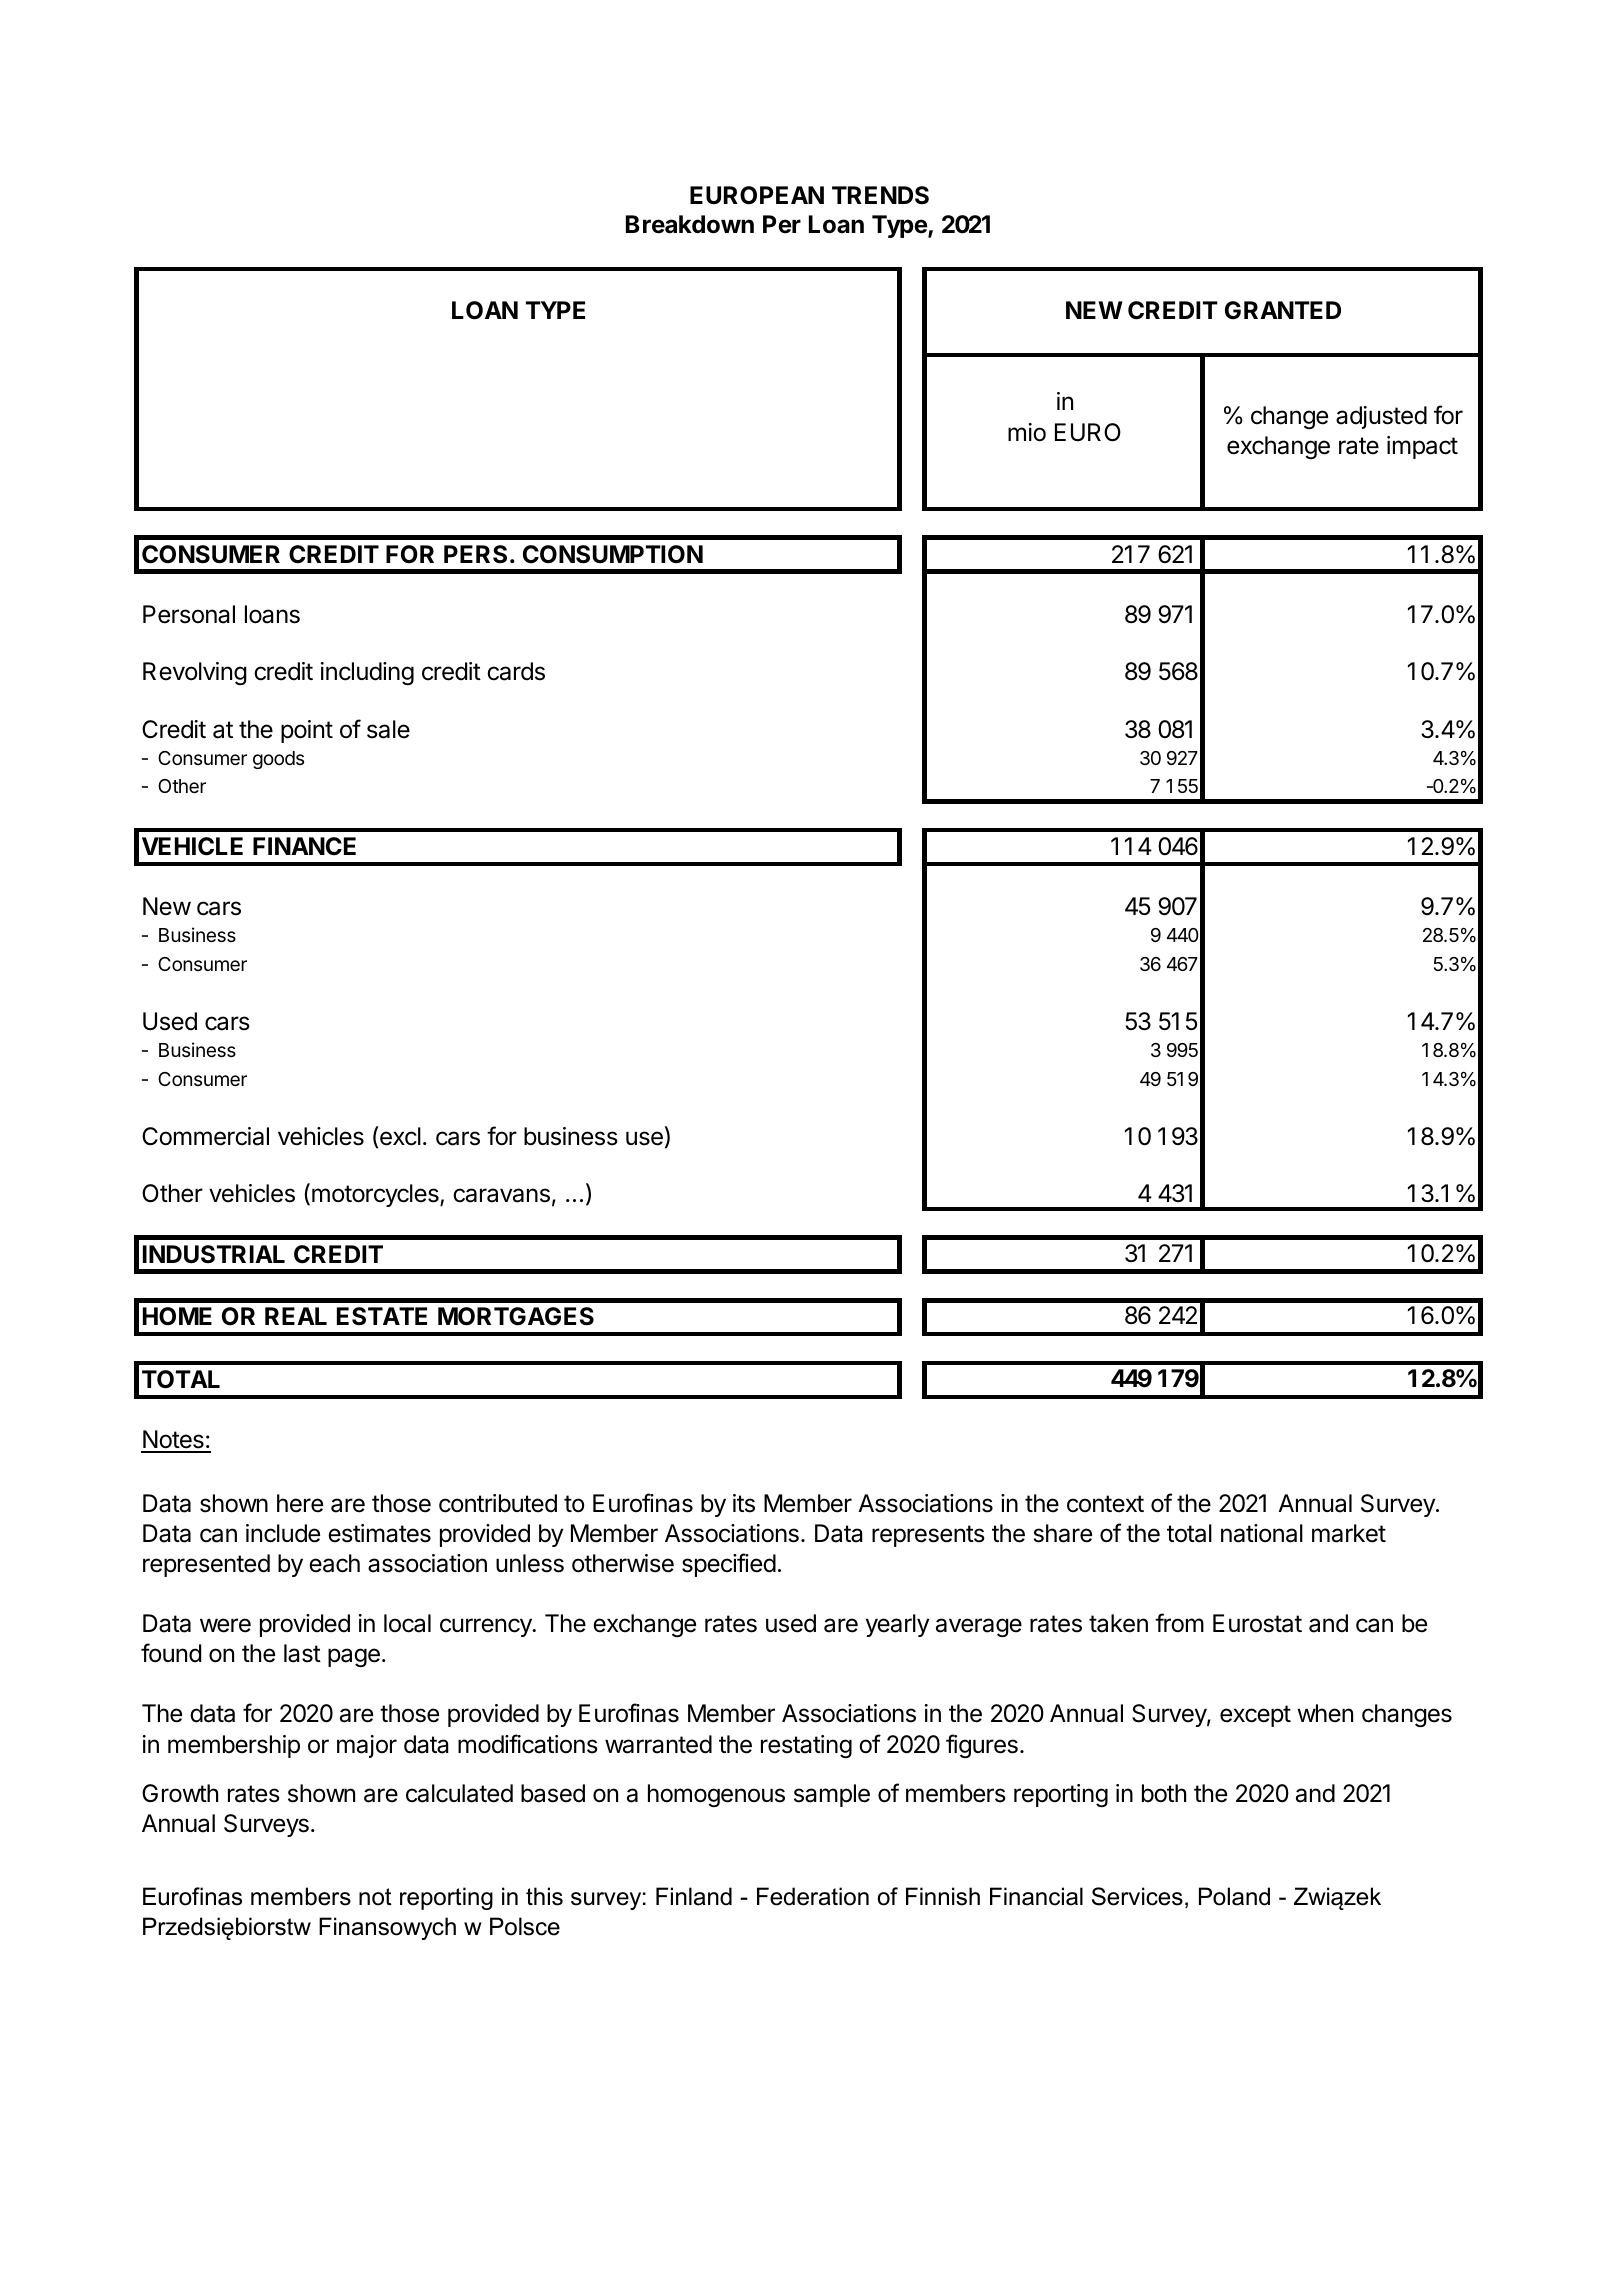  I want to click on excl, so click(400, 1136).
